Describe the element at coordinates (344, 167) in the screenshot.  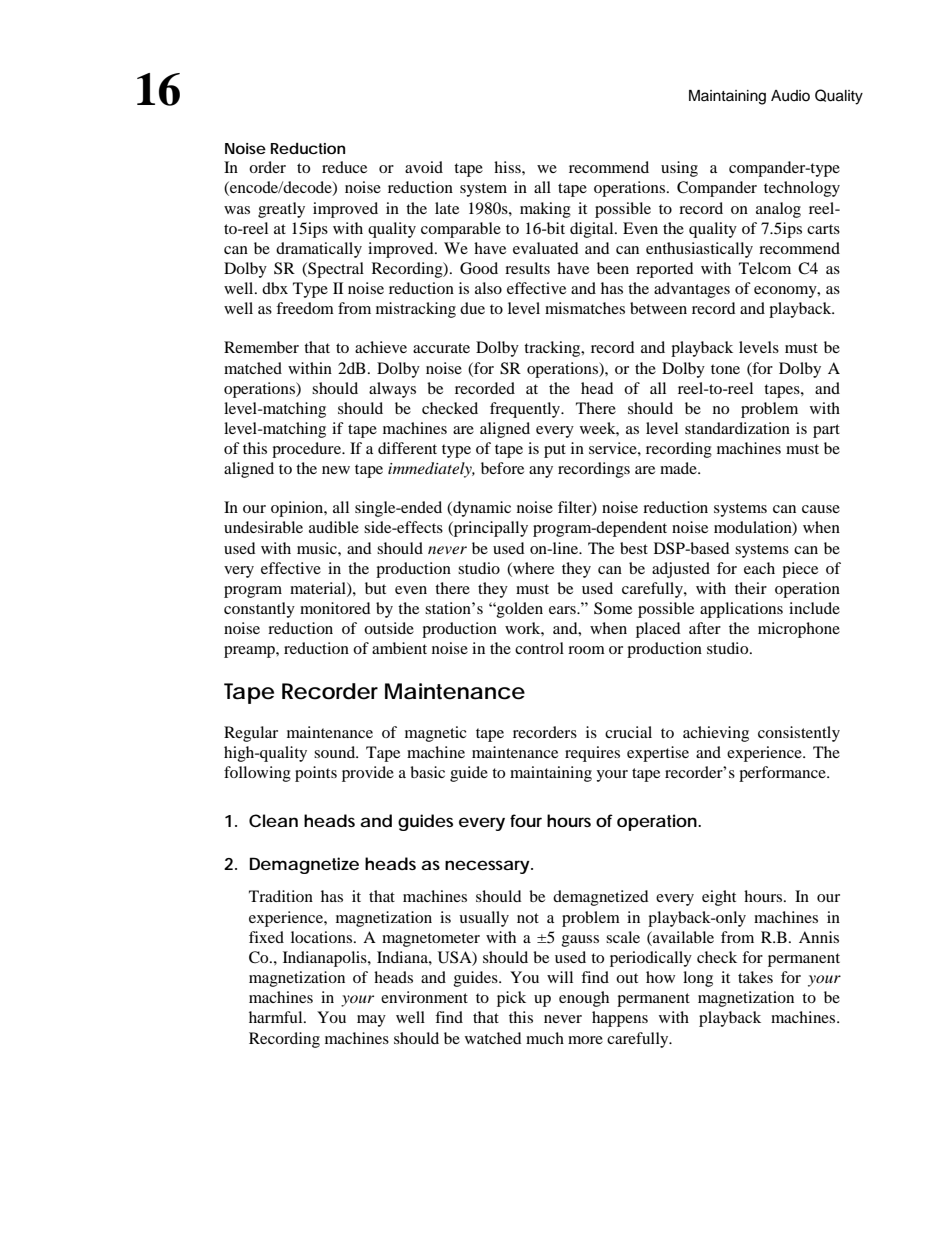
I see `reduce` at that location.
